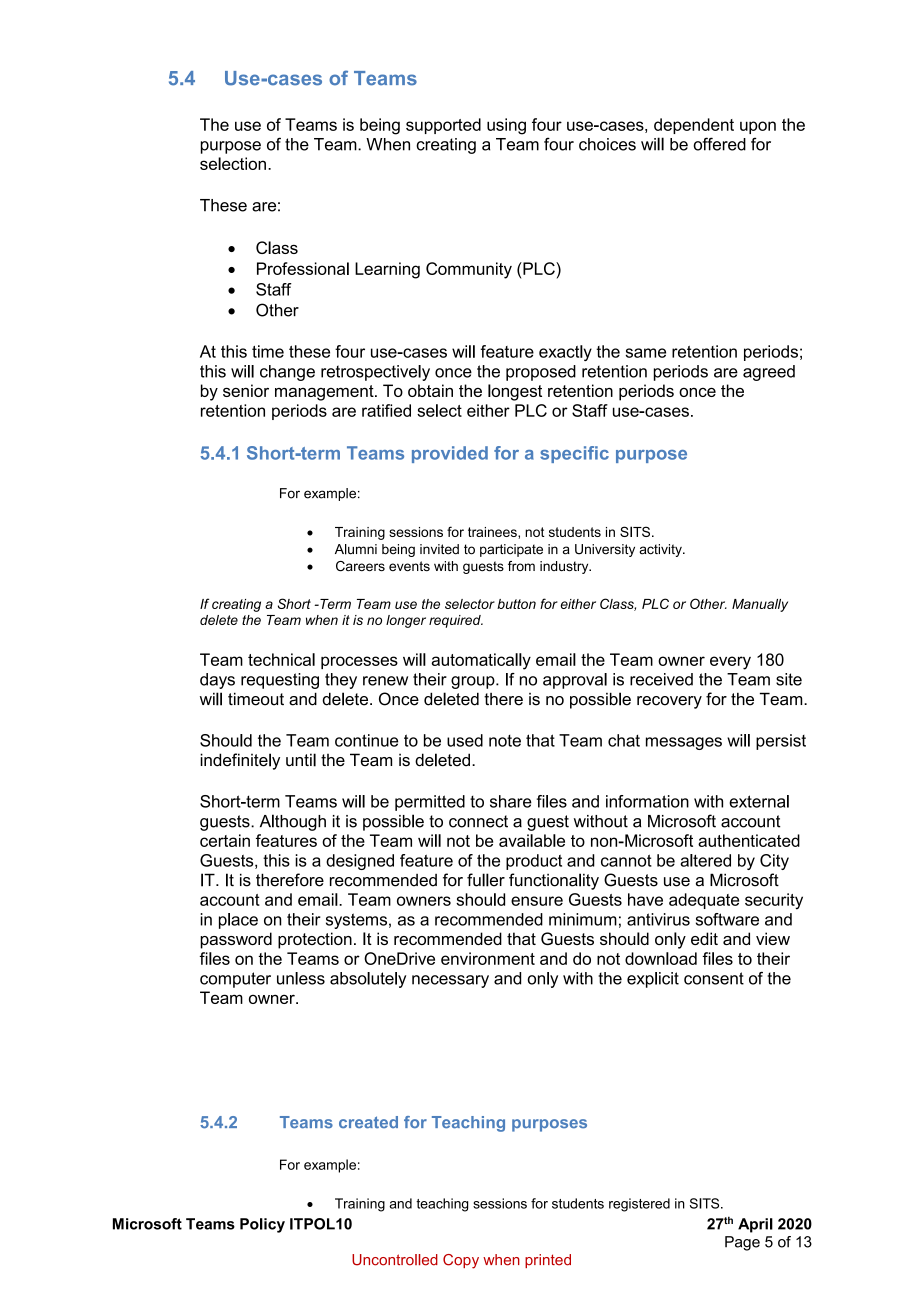  What do you see at coordinates (506, 126) in the screenshot?
I see `using` at bounding box center [506, 126].
